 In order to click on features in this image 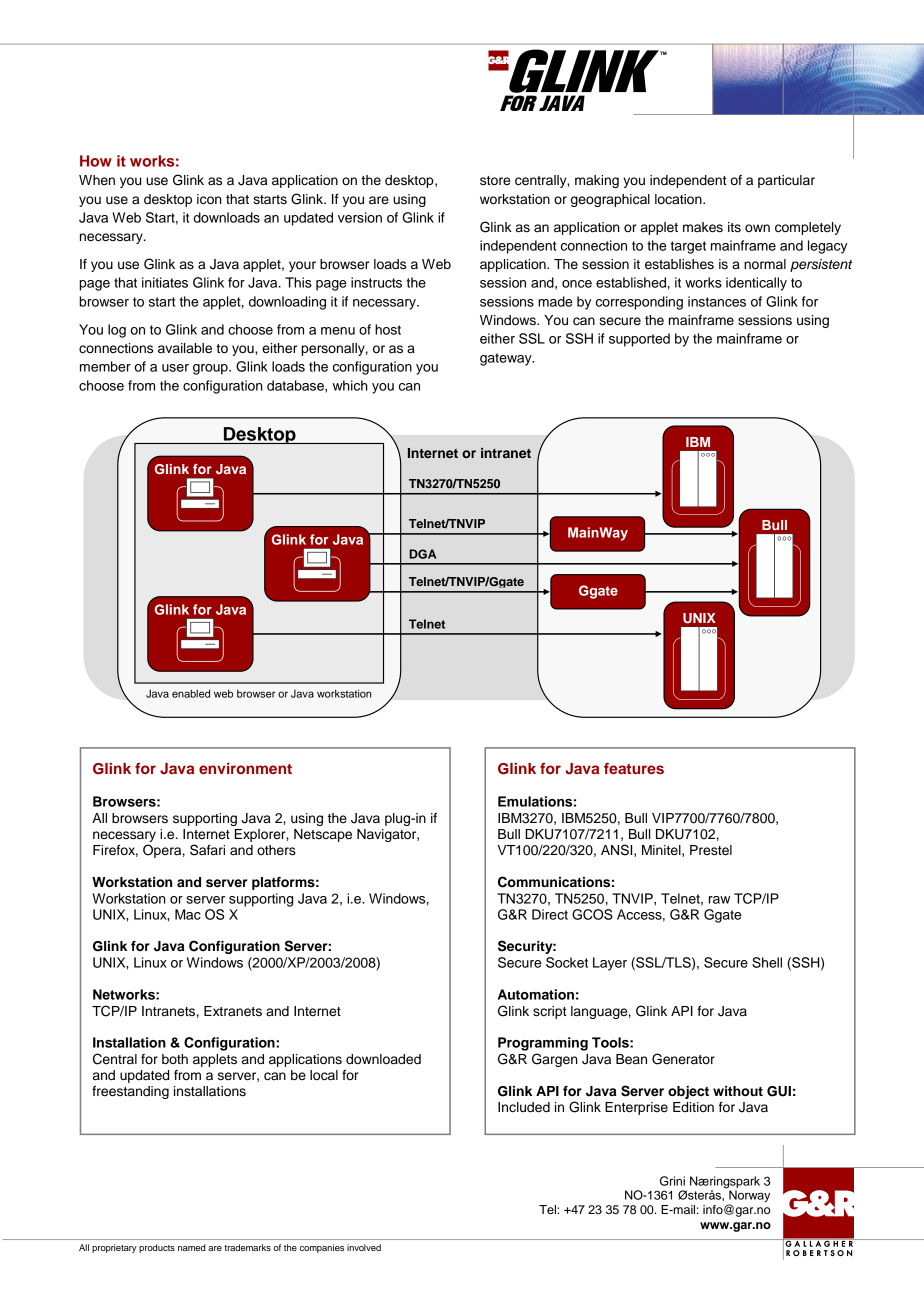, I will do `click(634, 768)`.
